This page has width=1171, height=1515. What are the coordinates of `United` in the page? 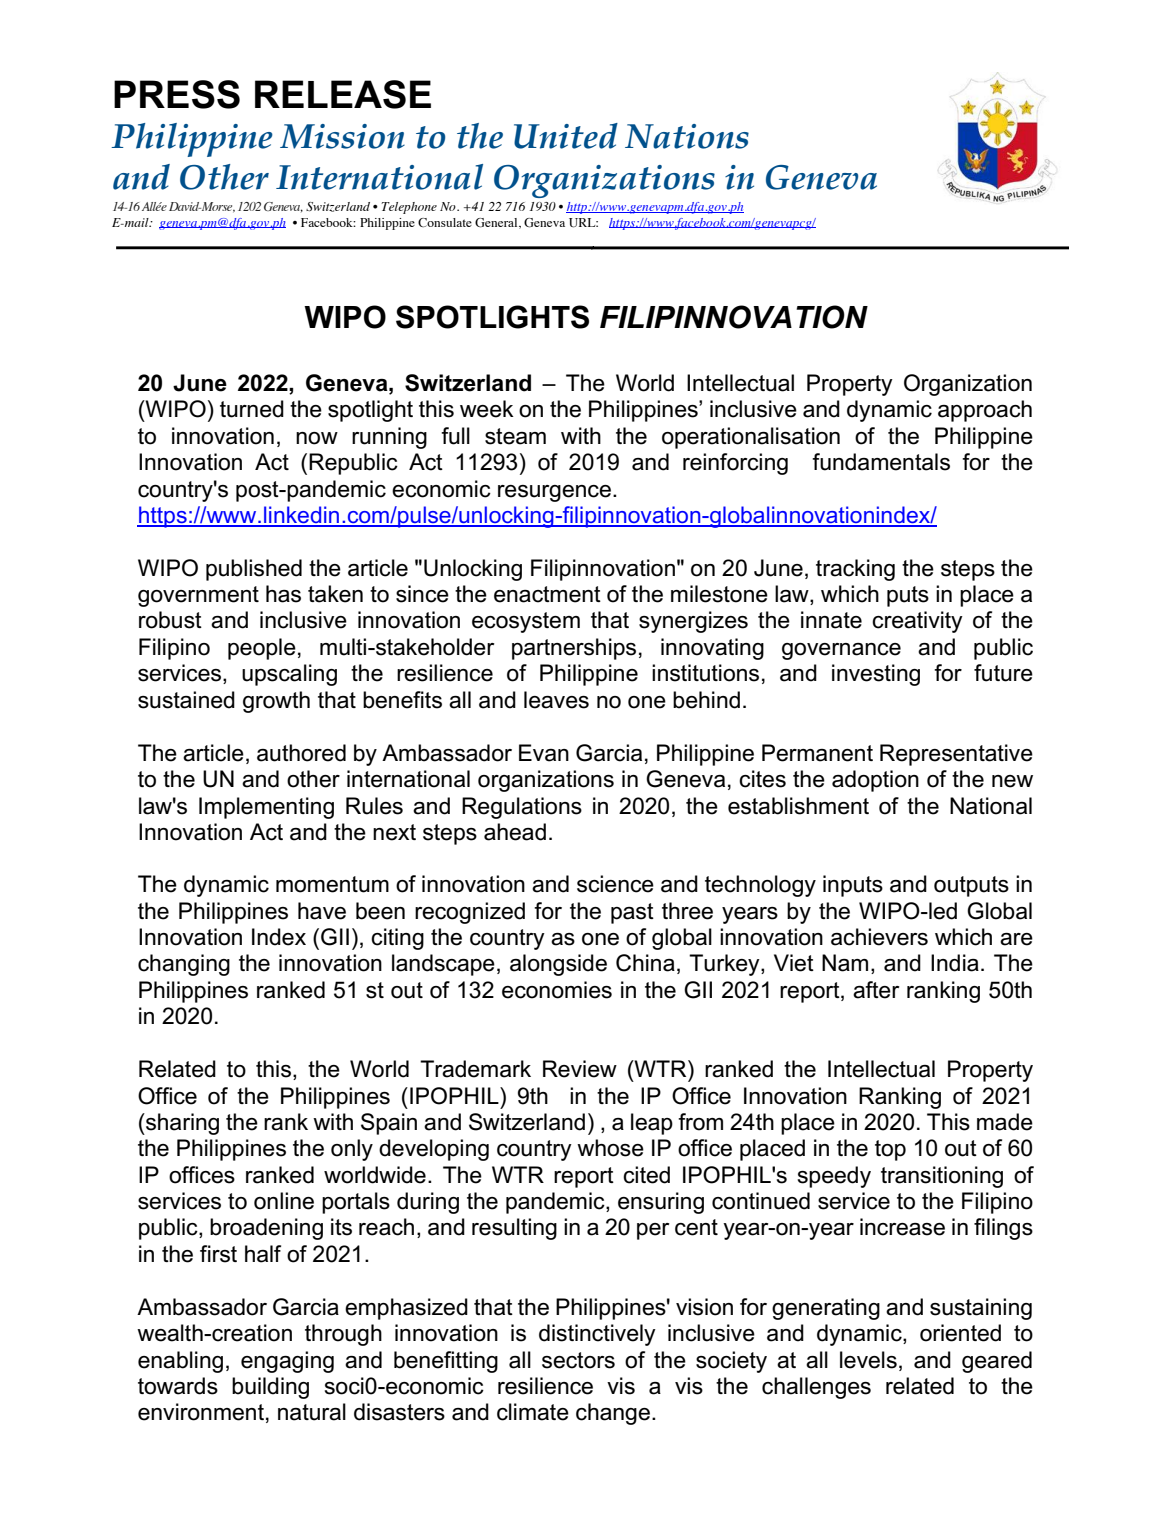 It's located at (566, 136).
